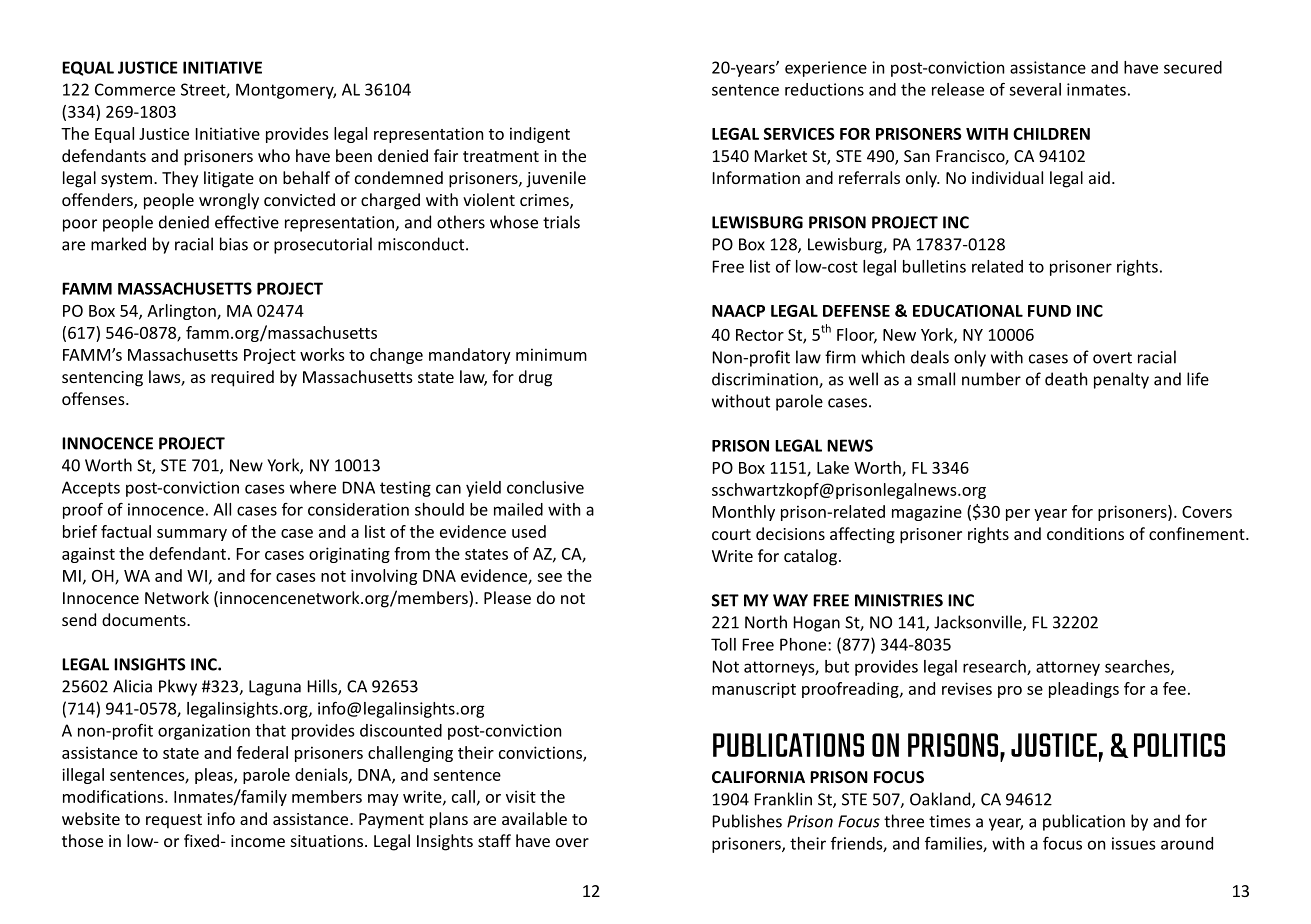 The width and height of the screenshot is (1311, 924). Describe the element at coordinates (927, 513) in the screenshot. I see `magazine` at that location.
